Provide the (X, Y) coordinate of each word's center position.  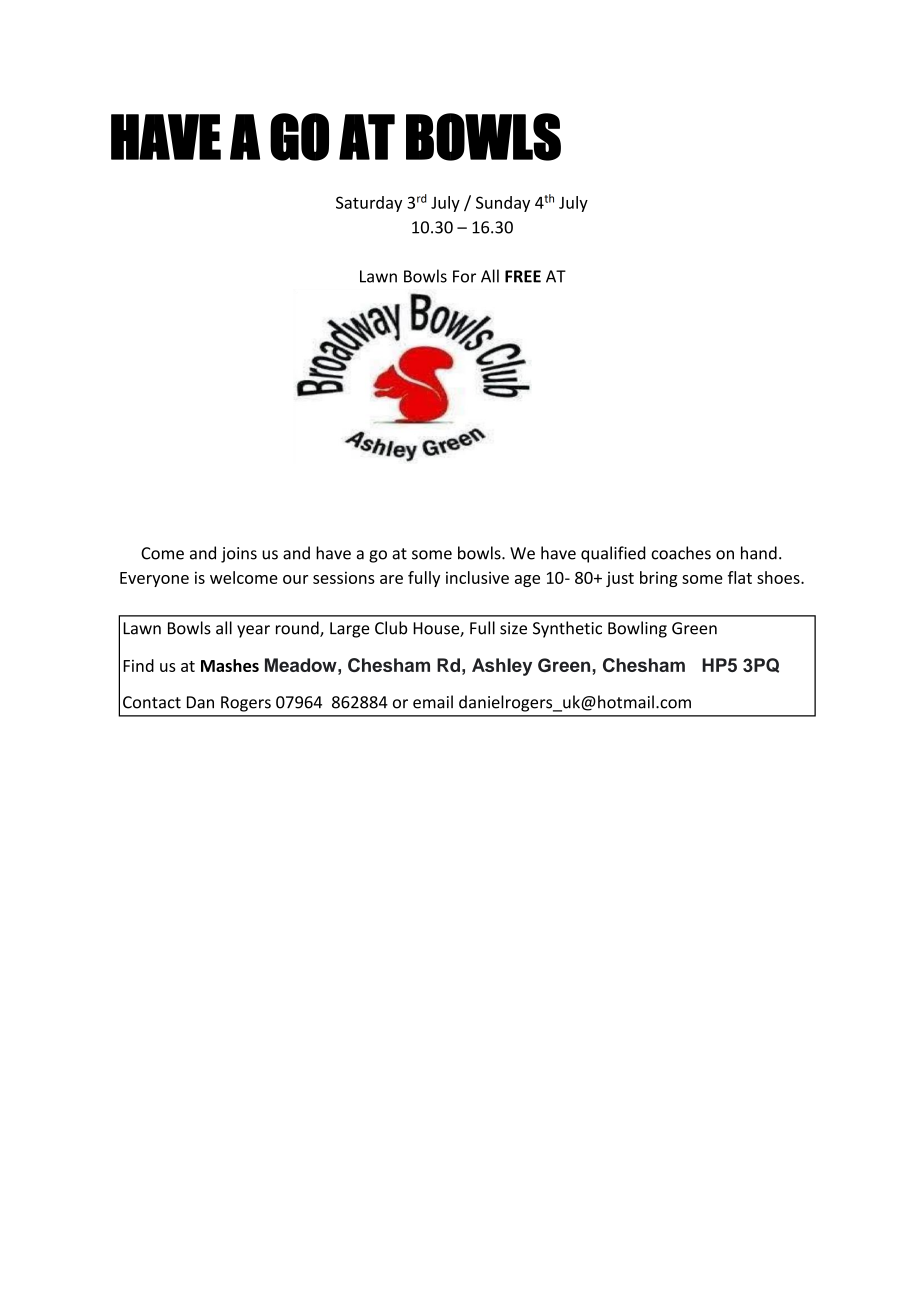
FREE (523, 276)
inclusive (477, 577)
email (433, 702)
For (464, 276)
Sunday (503, 204)
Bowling (637, 629)
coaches (681, 553)
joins (239, 555)
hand (759, 553)
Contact (152, 702)
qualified (613, 554)
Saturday (369, 204)
